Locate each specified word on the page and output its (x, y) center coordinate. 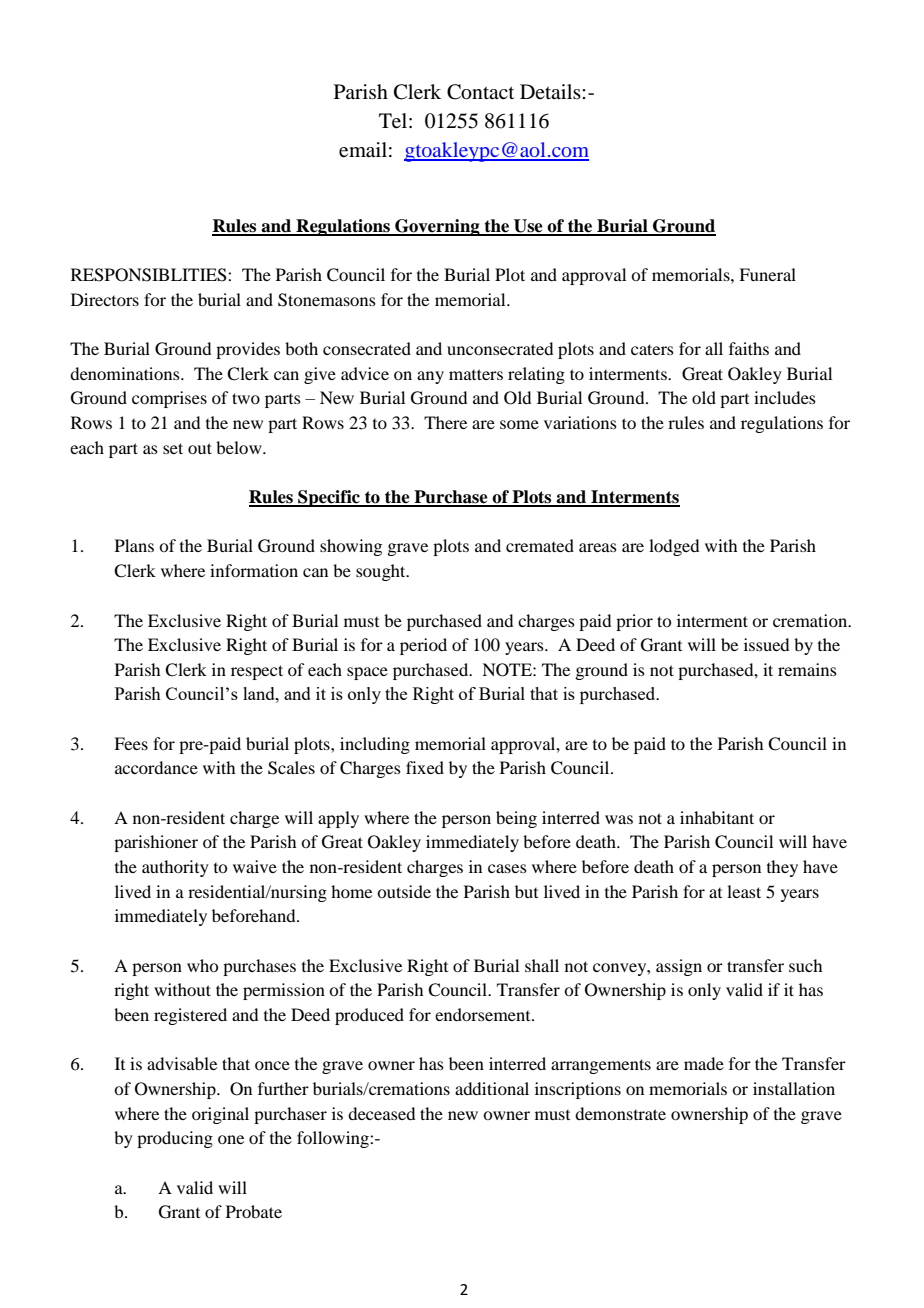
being (516, 819)
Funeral (767, 274)
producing (175, 1139)
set (173, 448)
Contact (480, 92)
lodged (674, 547)
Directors (105, 299)
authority (175, 868)
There (445, 422)
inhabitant (717, 817)
